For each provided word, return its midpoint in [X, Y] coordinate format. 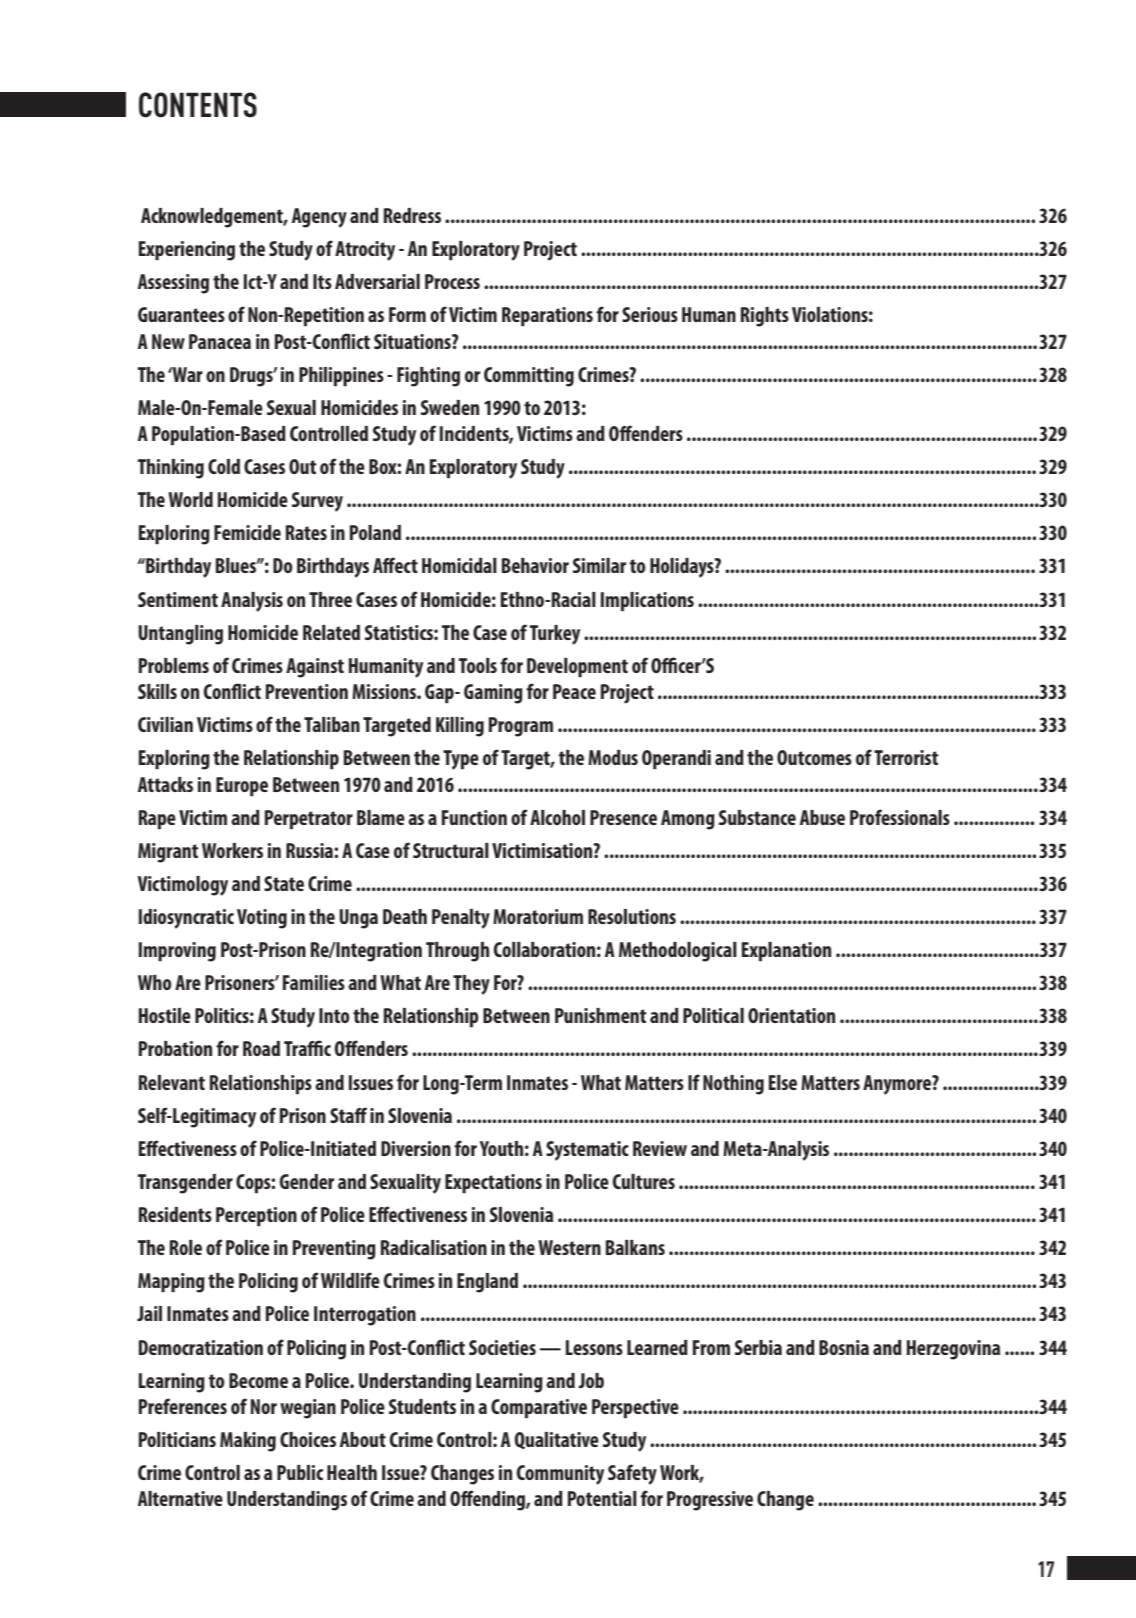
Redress [412, 215]
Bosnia [844, 1347]
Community [560, 1475]
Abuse [822, 817]
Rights [765, 317]
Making [248, 1442]
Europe [242, 787]
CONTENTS [198, 105]
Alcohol [557, 817]
